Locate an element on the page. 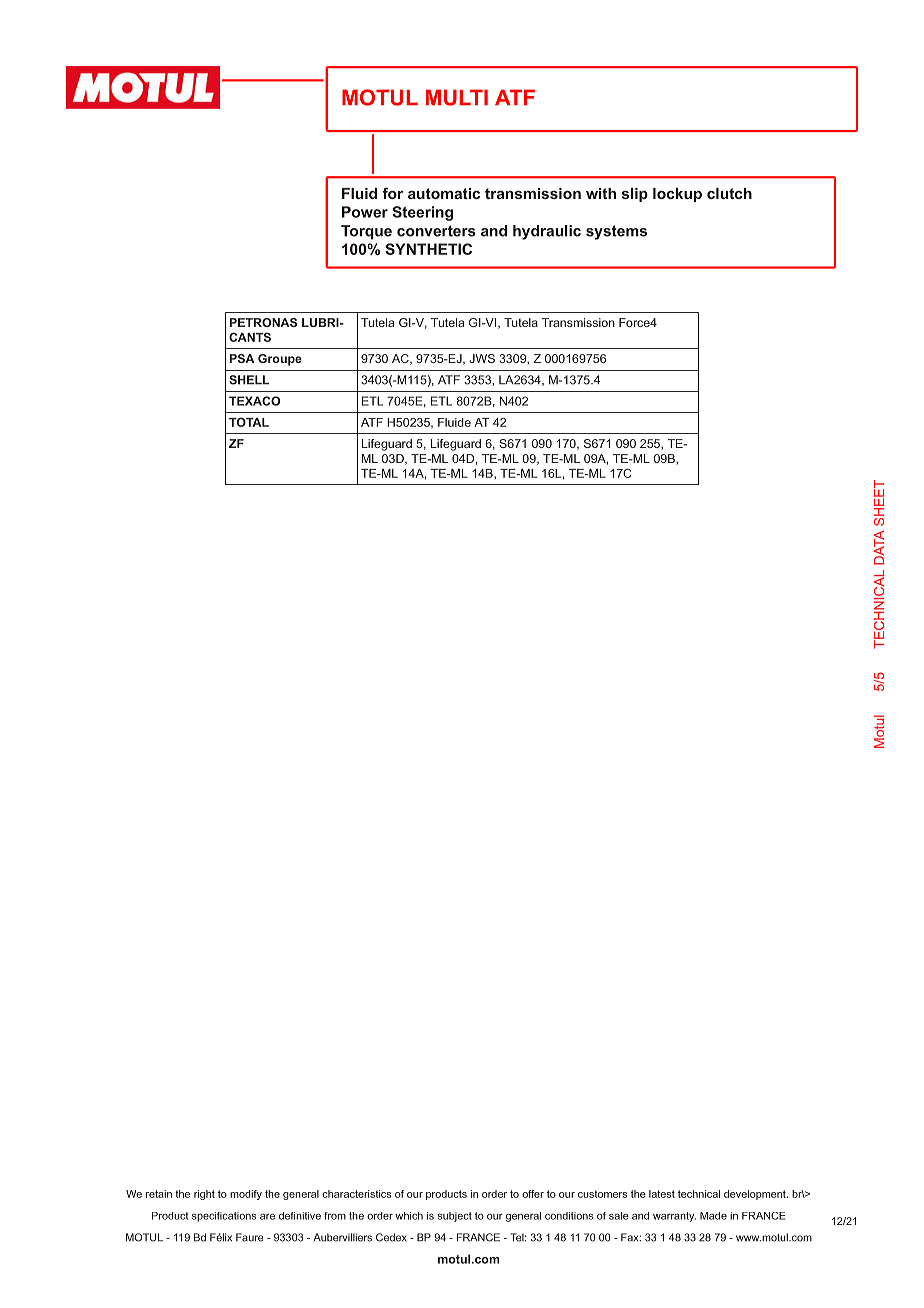  systems is located at coordinates (616, 232).
